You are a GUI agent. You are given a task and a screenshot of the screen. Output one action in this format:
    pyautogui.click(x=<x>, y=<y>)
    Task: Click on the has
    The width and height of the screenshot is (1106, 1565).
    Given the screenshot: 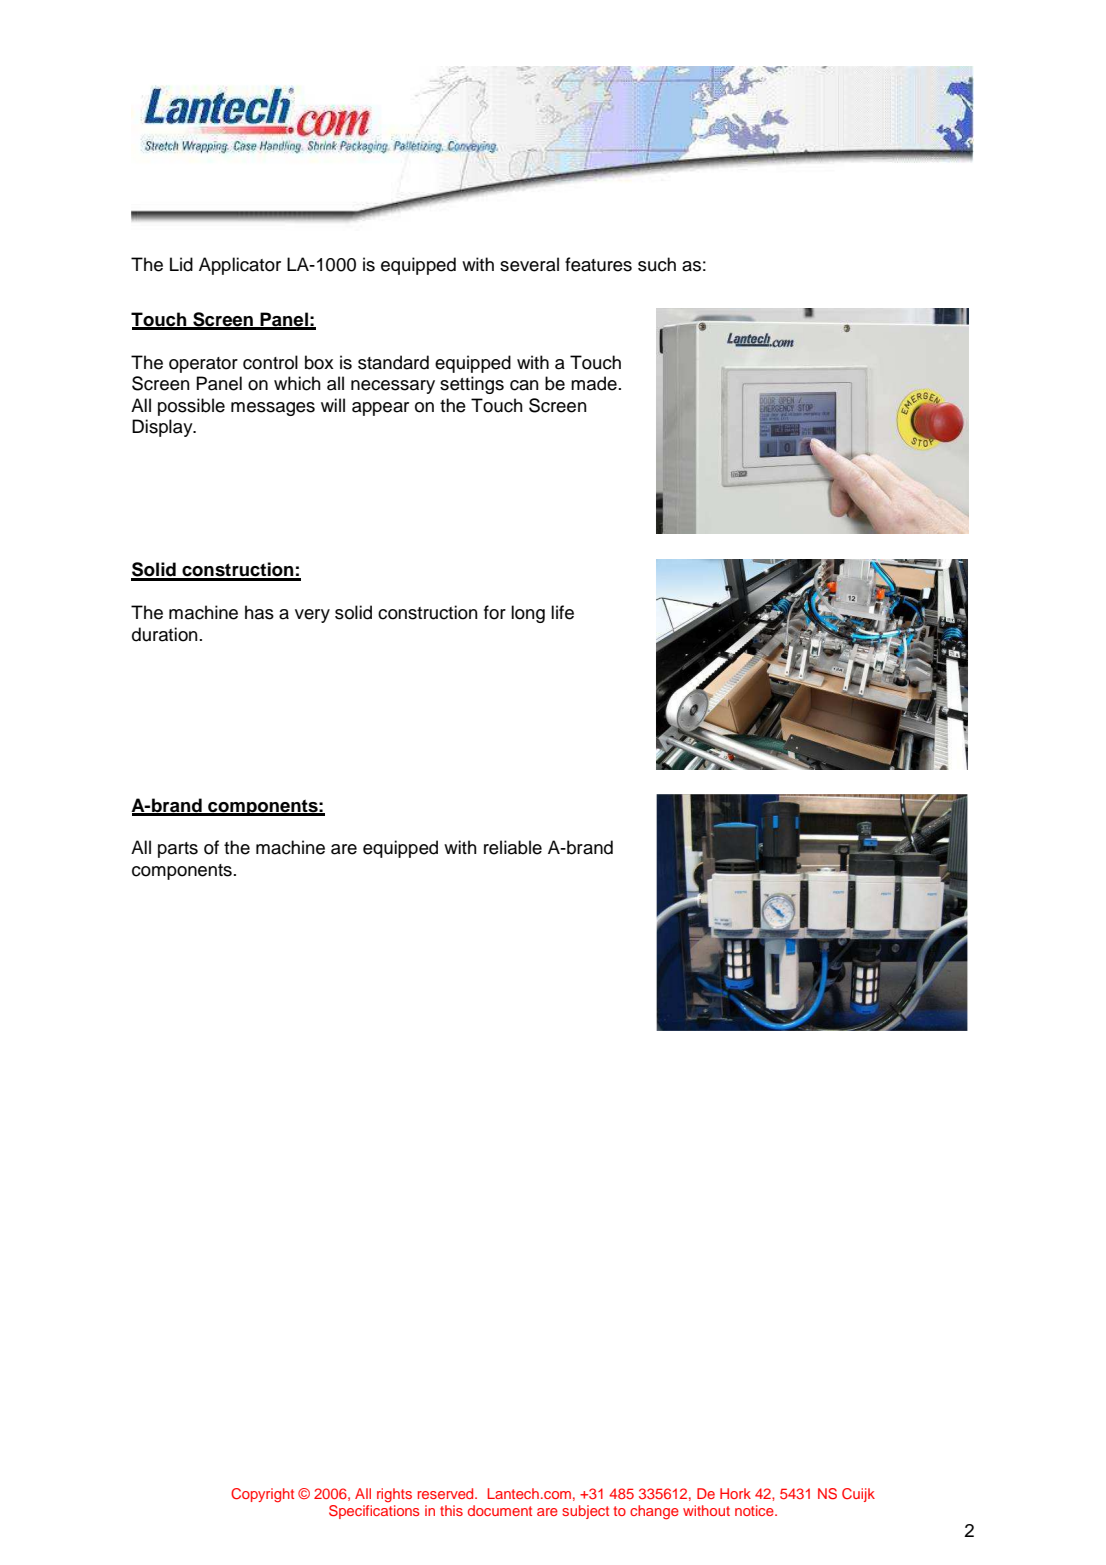 What is the action you would take?
    pyautogui.click(x=259, y=612)
